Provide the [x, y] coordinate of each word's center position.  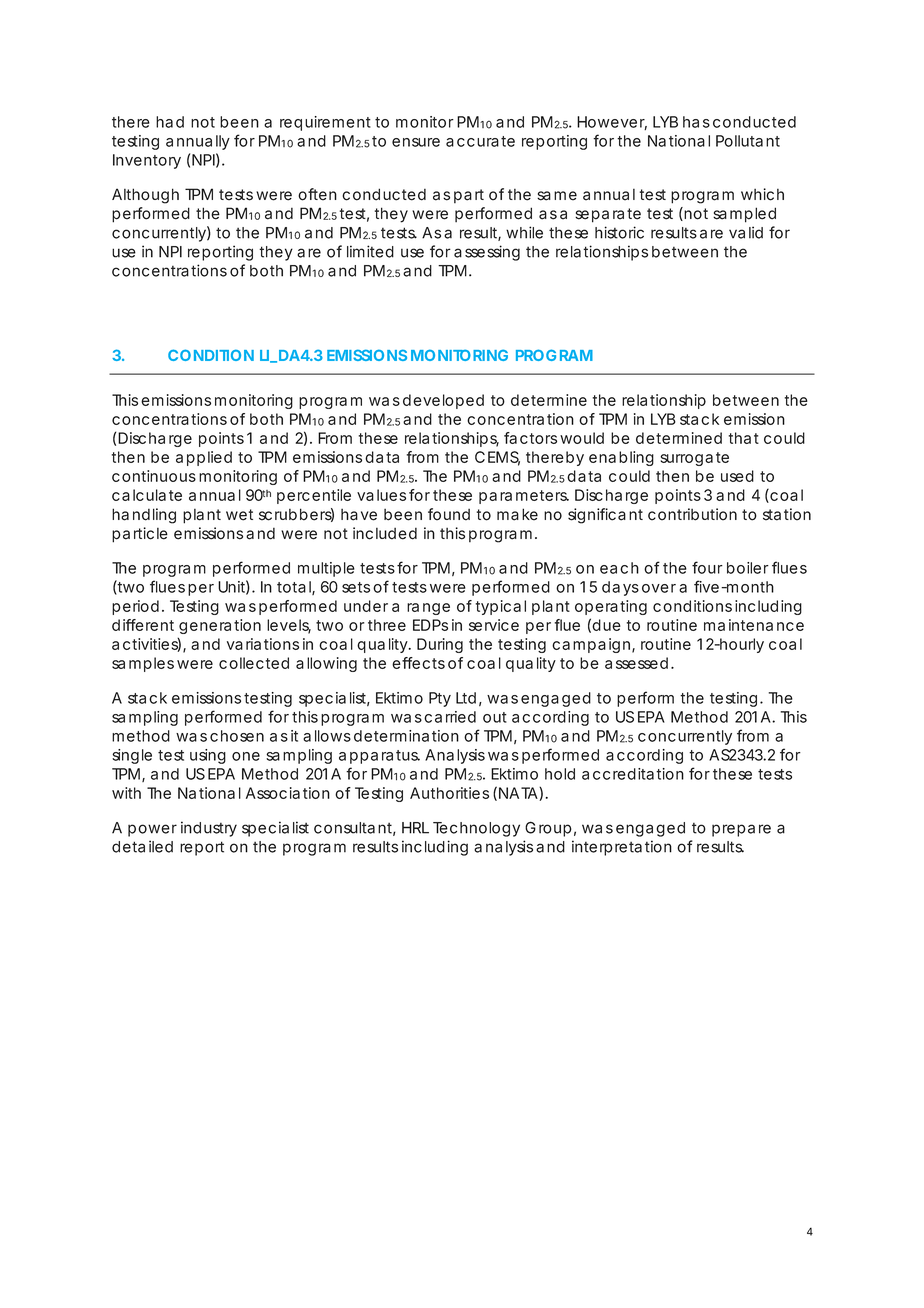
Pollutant [748, 141]
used [737, 476]
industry [209, 829]
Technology [476, 829]
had [170, 122]
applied [204, 458]
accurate [480, 141]
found [449, 514]
